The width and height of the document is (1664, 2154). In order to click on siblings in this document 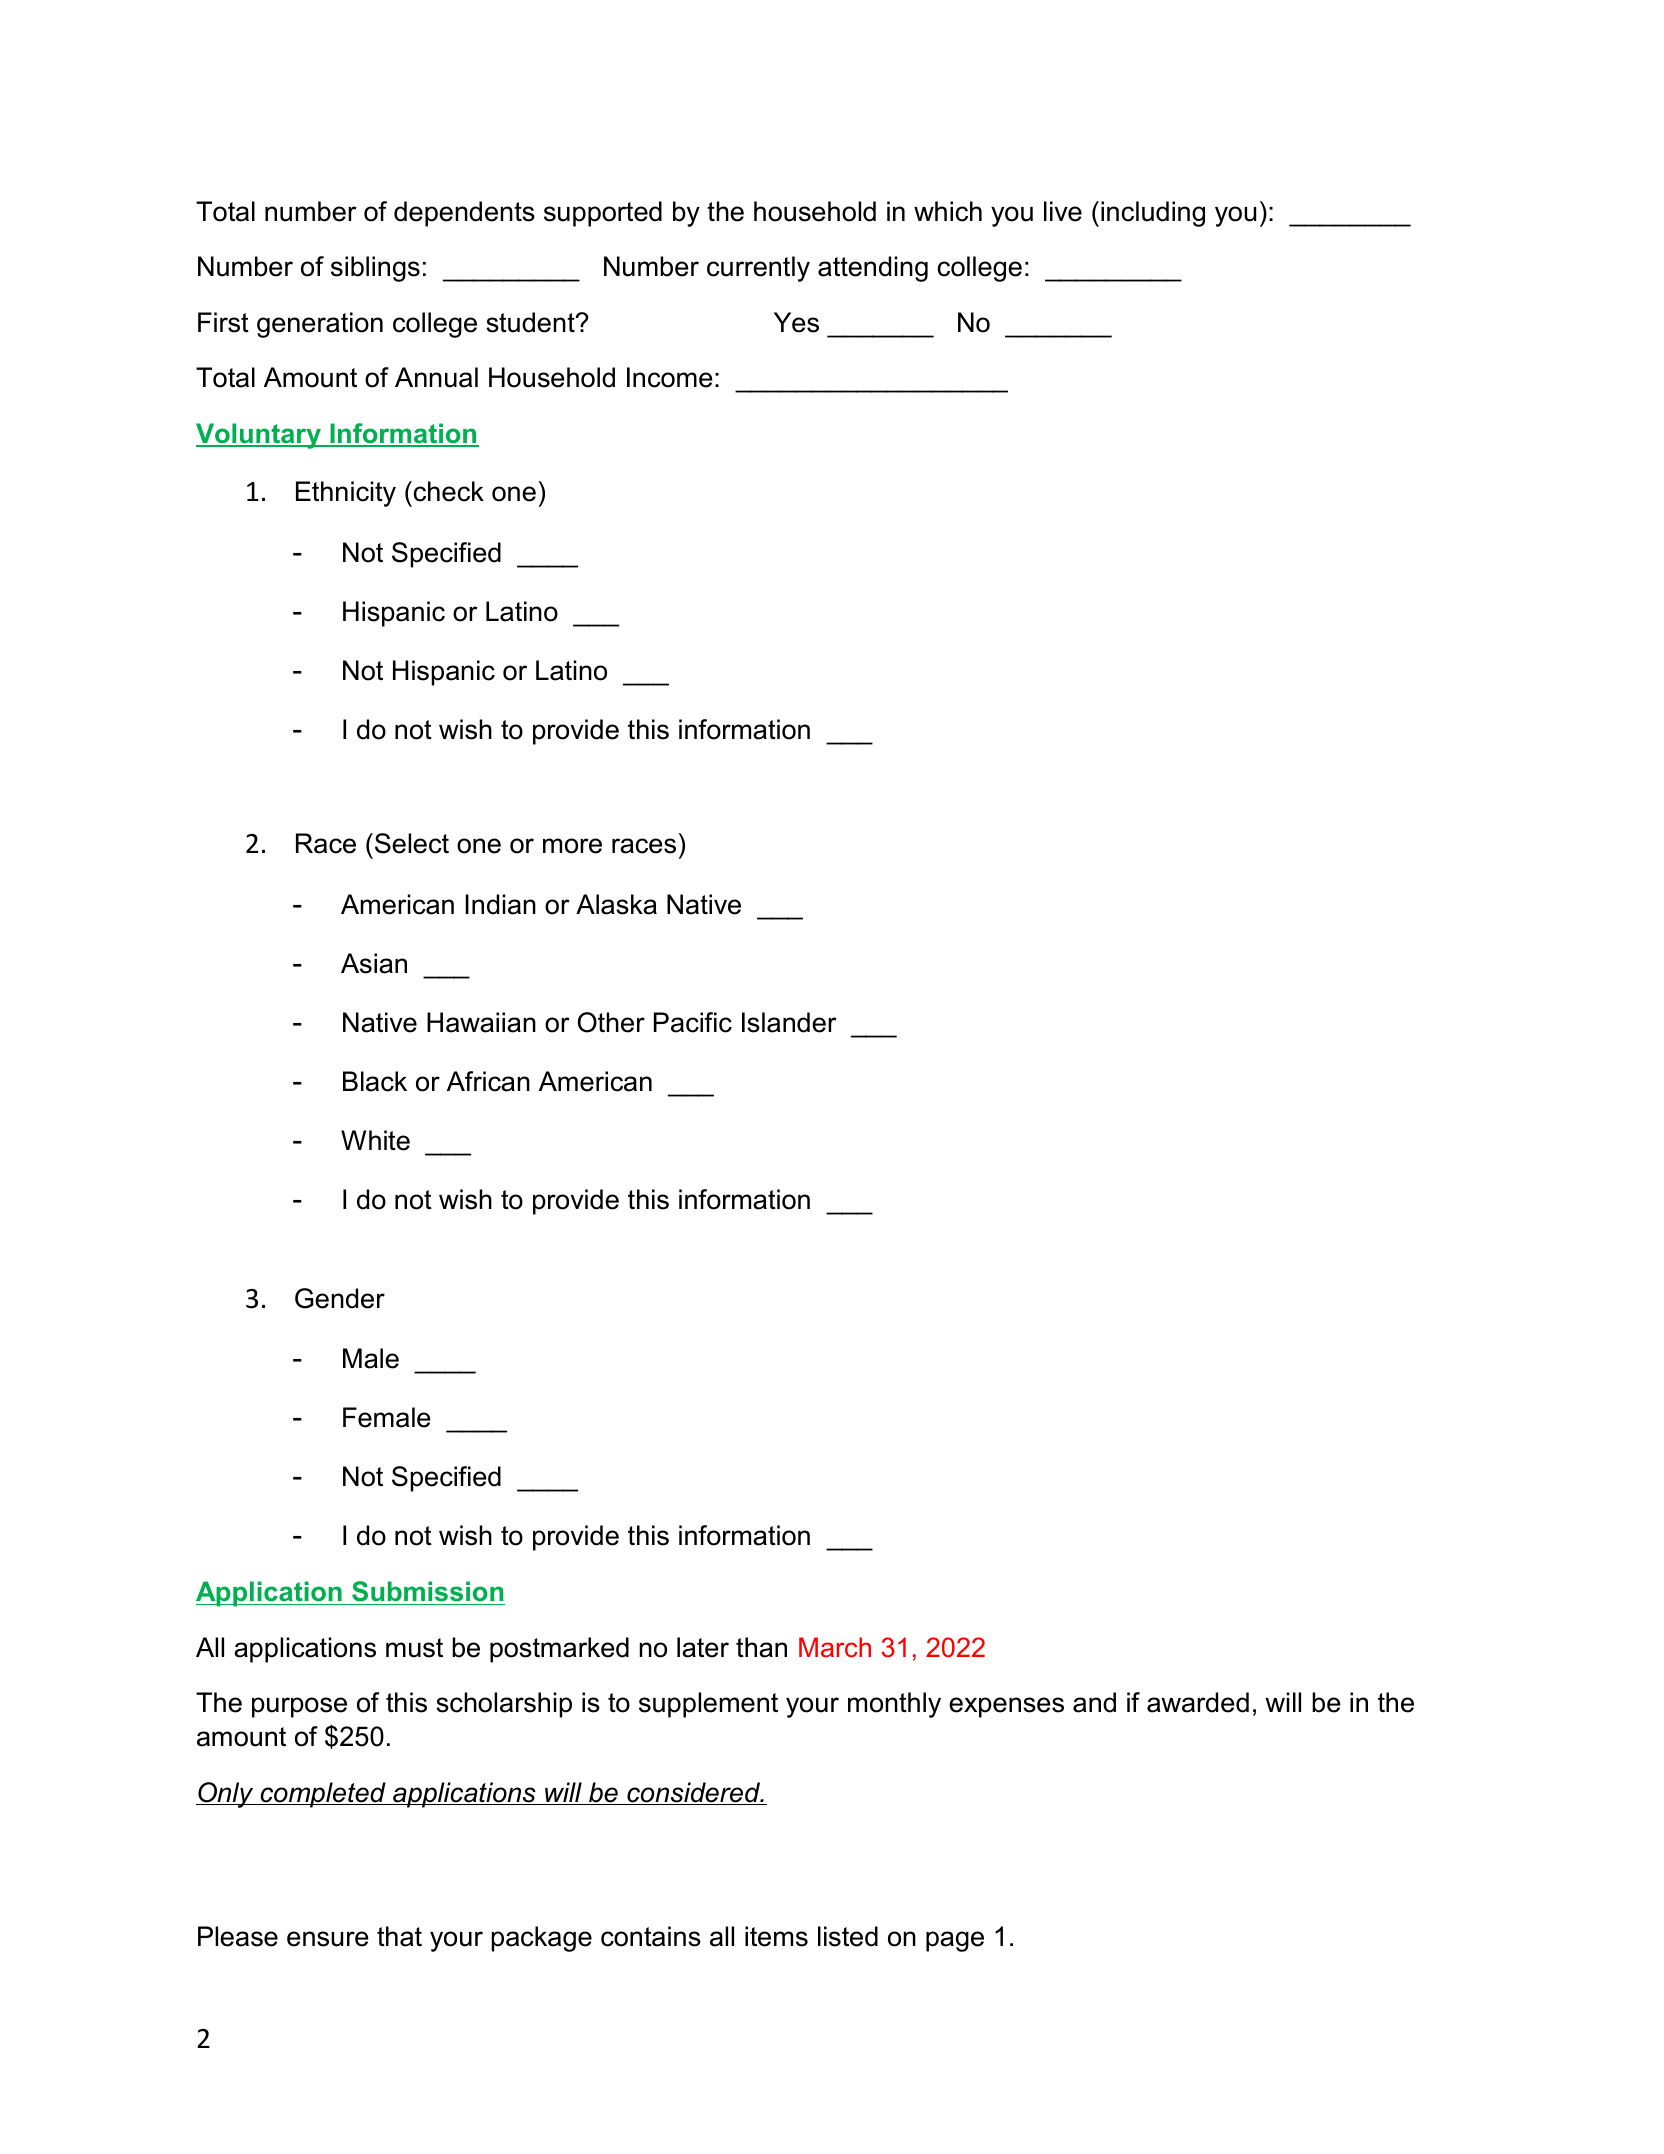, I will do `click(375, 269)`.
